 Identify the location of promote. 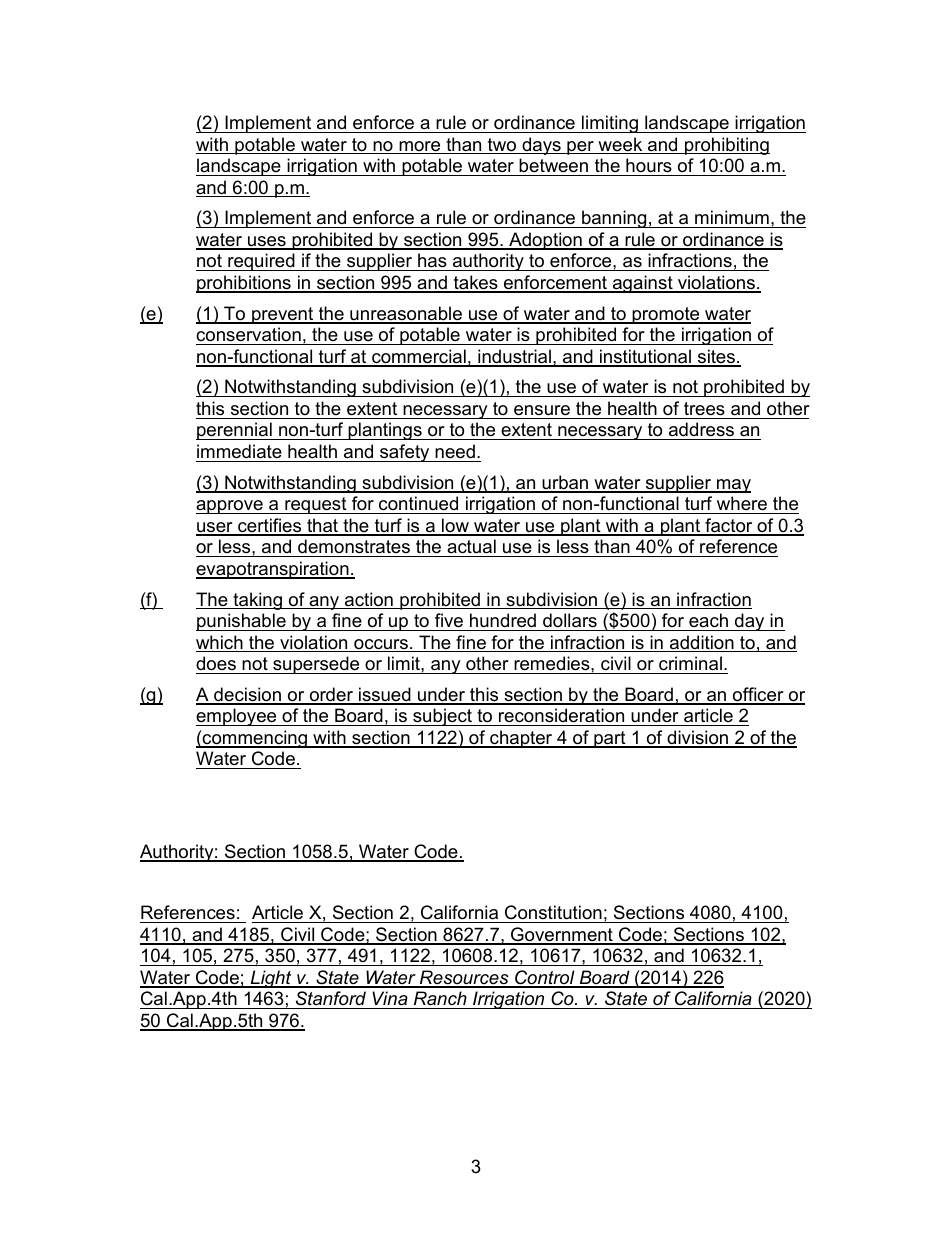
(666, 315).
